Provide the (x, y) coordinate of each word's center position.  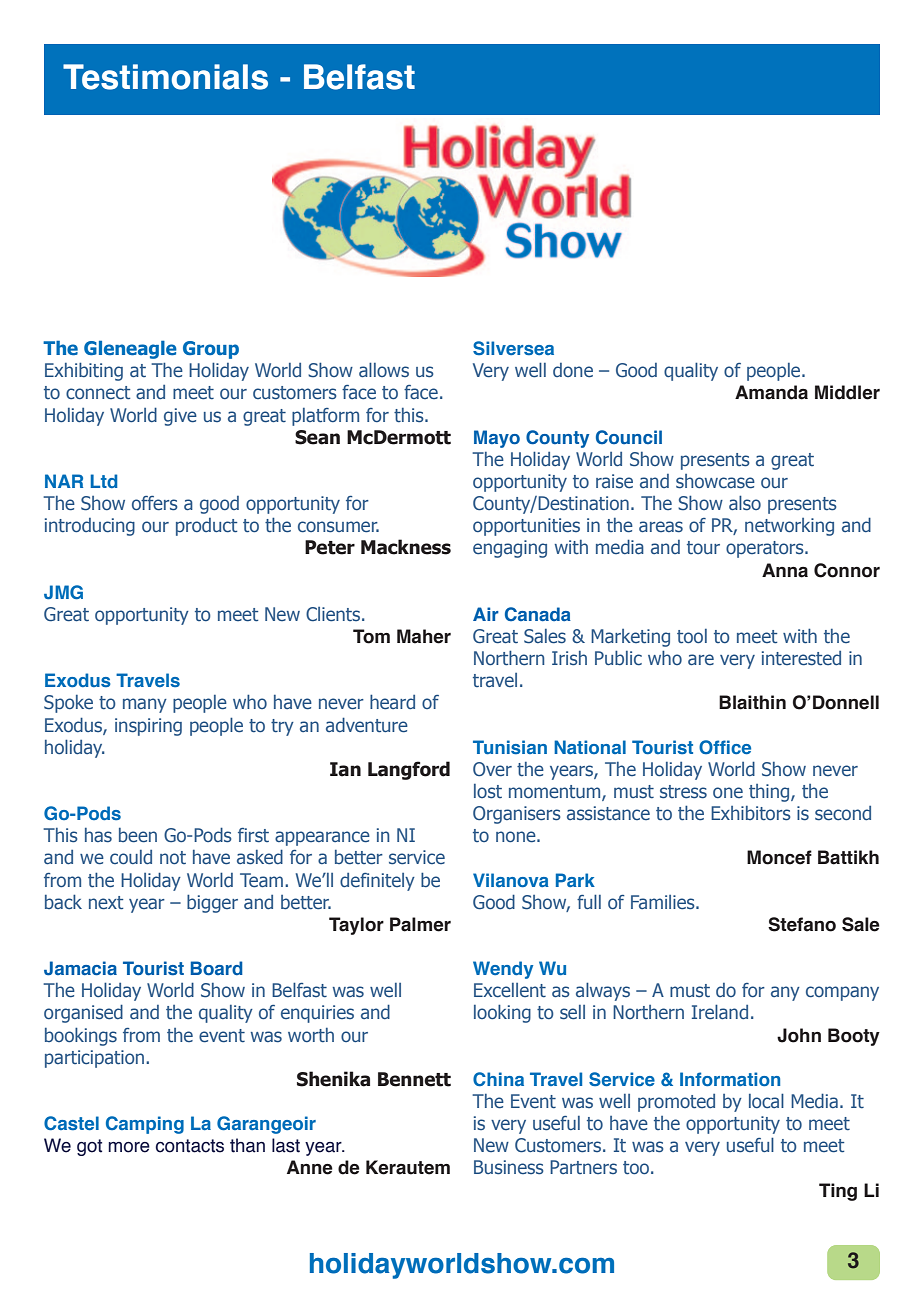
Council (629, 437)
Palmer (420, 924)
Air (486, 614)
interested (801, 658)
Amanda (771, 392)
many (145, 705)
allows (384, 369)
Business (509, 1167)
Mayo (497, 439)
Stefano (802, 924)
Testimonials (165, 77)
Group (211, 350)
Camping (145, 1125)
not (173, 857)
